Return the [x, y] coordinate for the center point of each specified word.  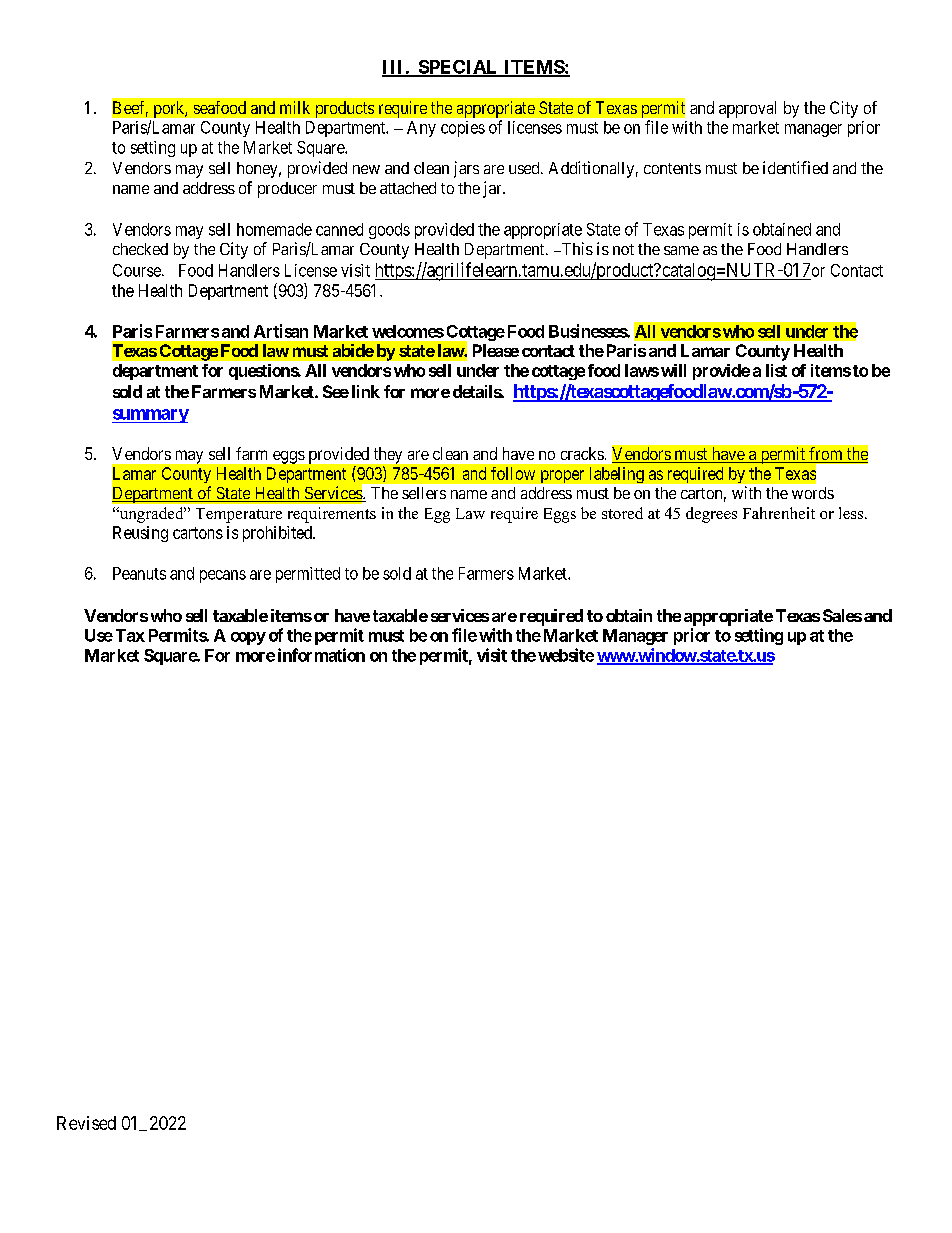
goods [389, 231]
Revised [86, 1123]
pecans [223, 576]
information [321, 655]
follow [513, 473]
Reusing [140, 534]
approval [747, 109]
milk [295, 107]
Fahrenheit [779, 513]
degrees [711, 515]
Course [138, 270]
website [566, 655]
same [681, 250]
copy [248, 638]
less [851, 513]
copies [463, 129]
